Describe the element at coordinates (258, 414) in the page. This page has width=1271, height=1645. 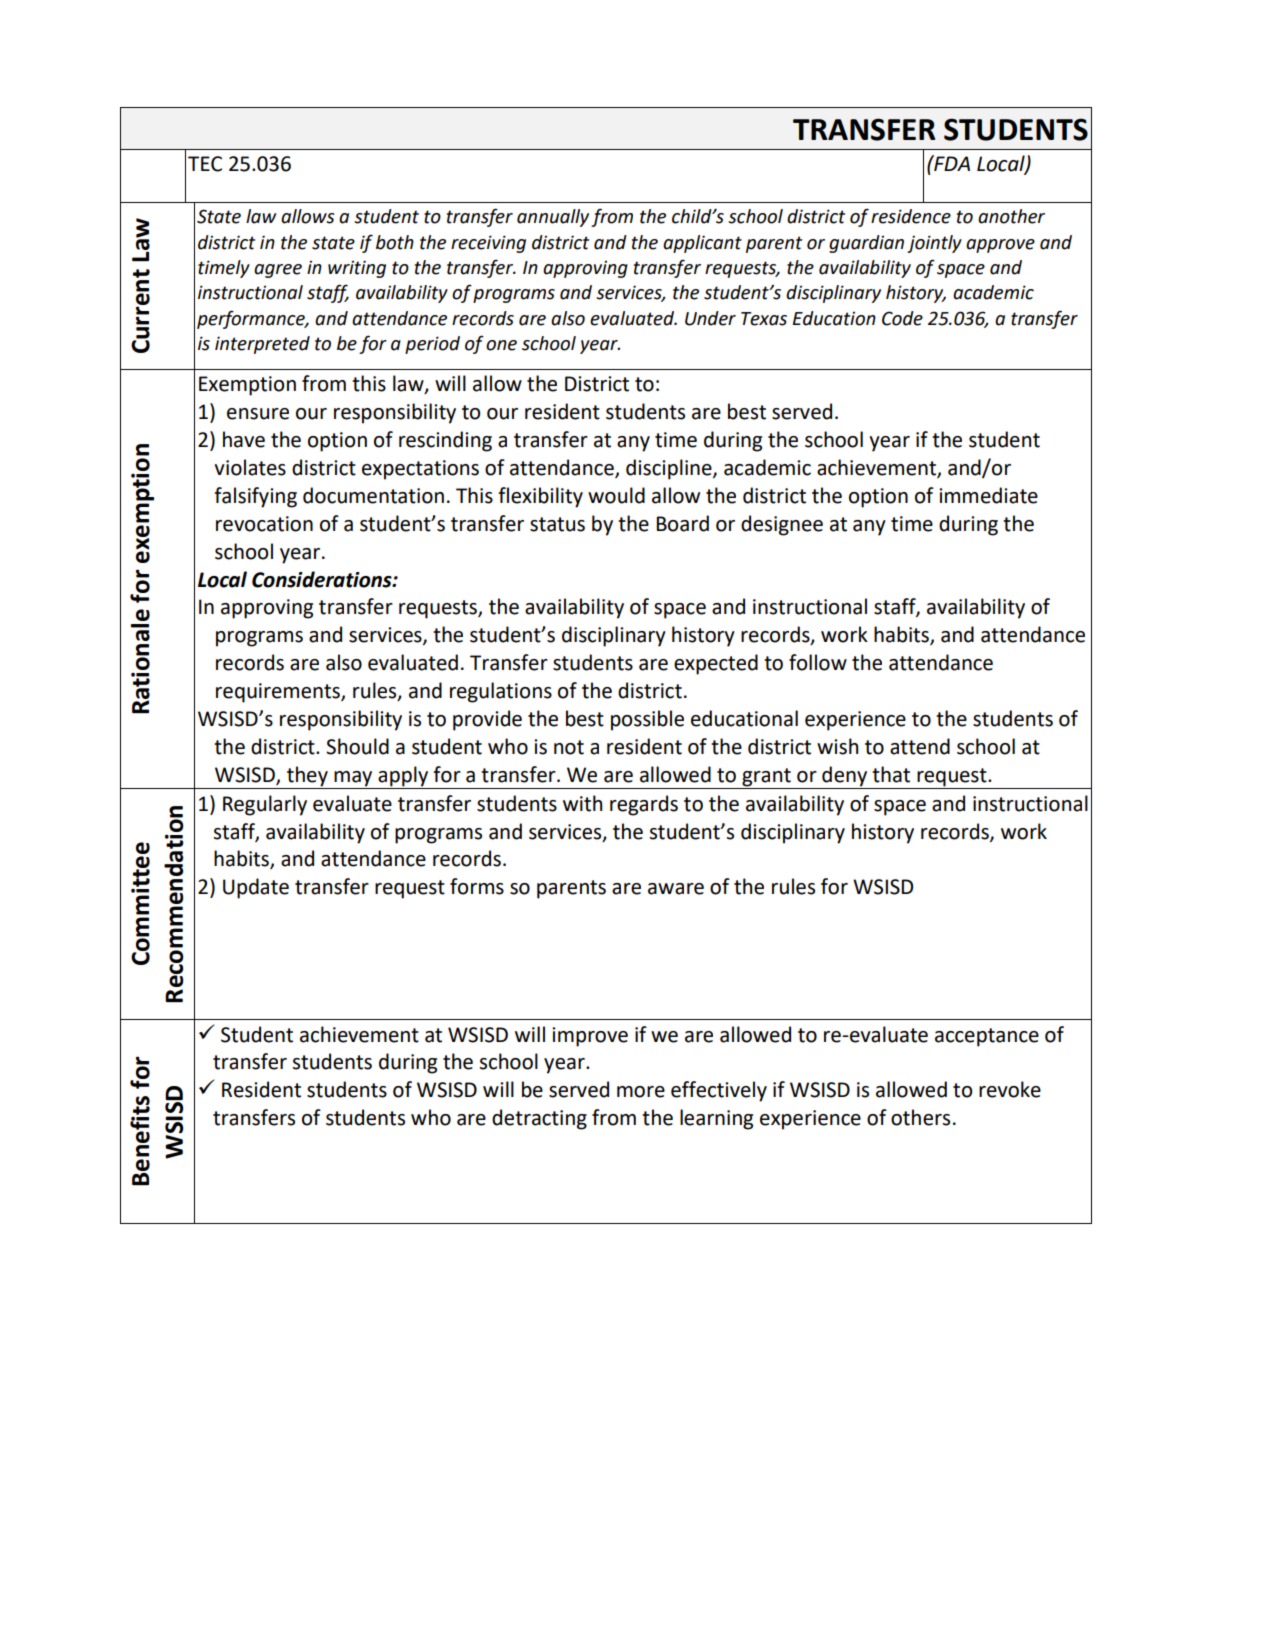
I see `ensure` at that location.
